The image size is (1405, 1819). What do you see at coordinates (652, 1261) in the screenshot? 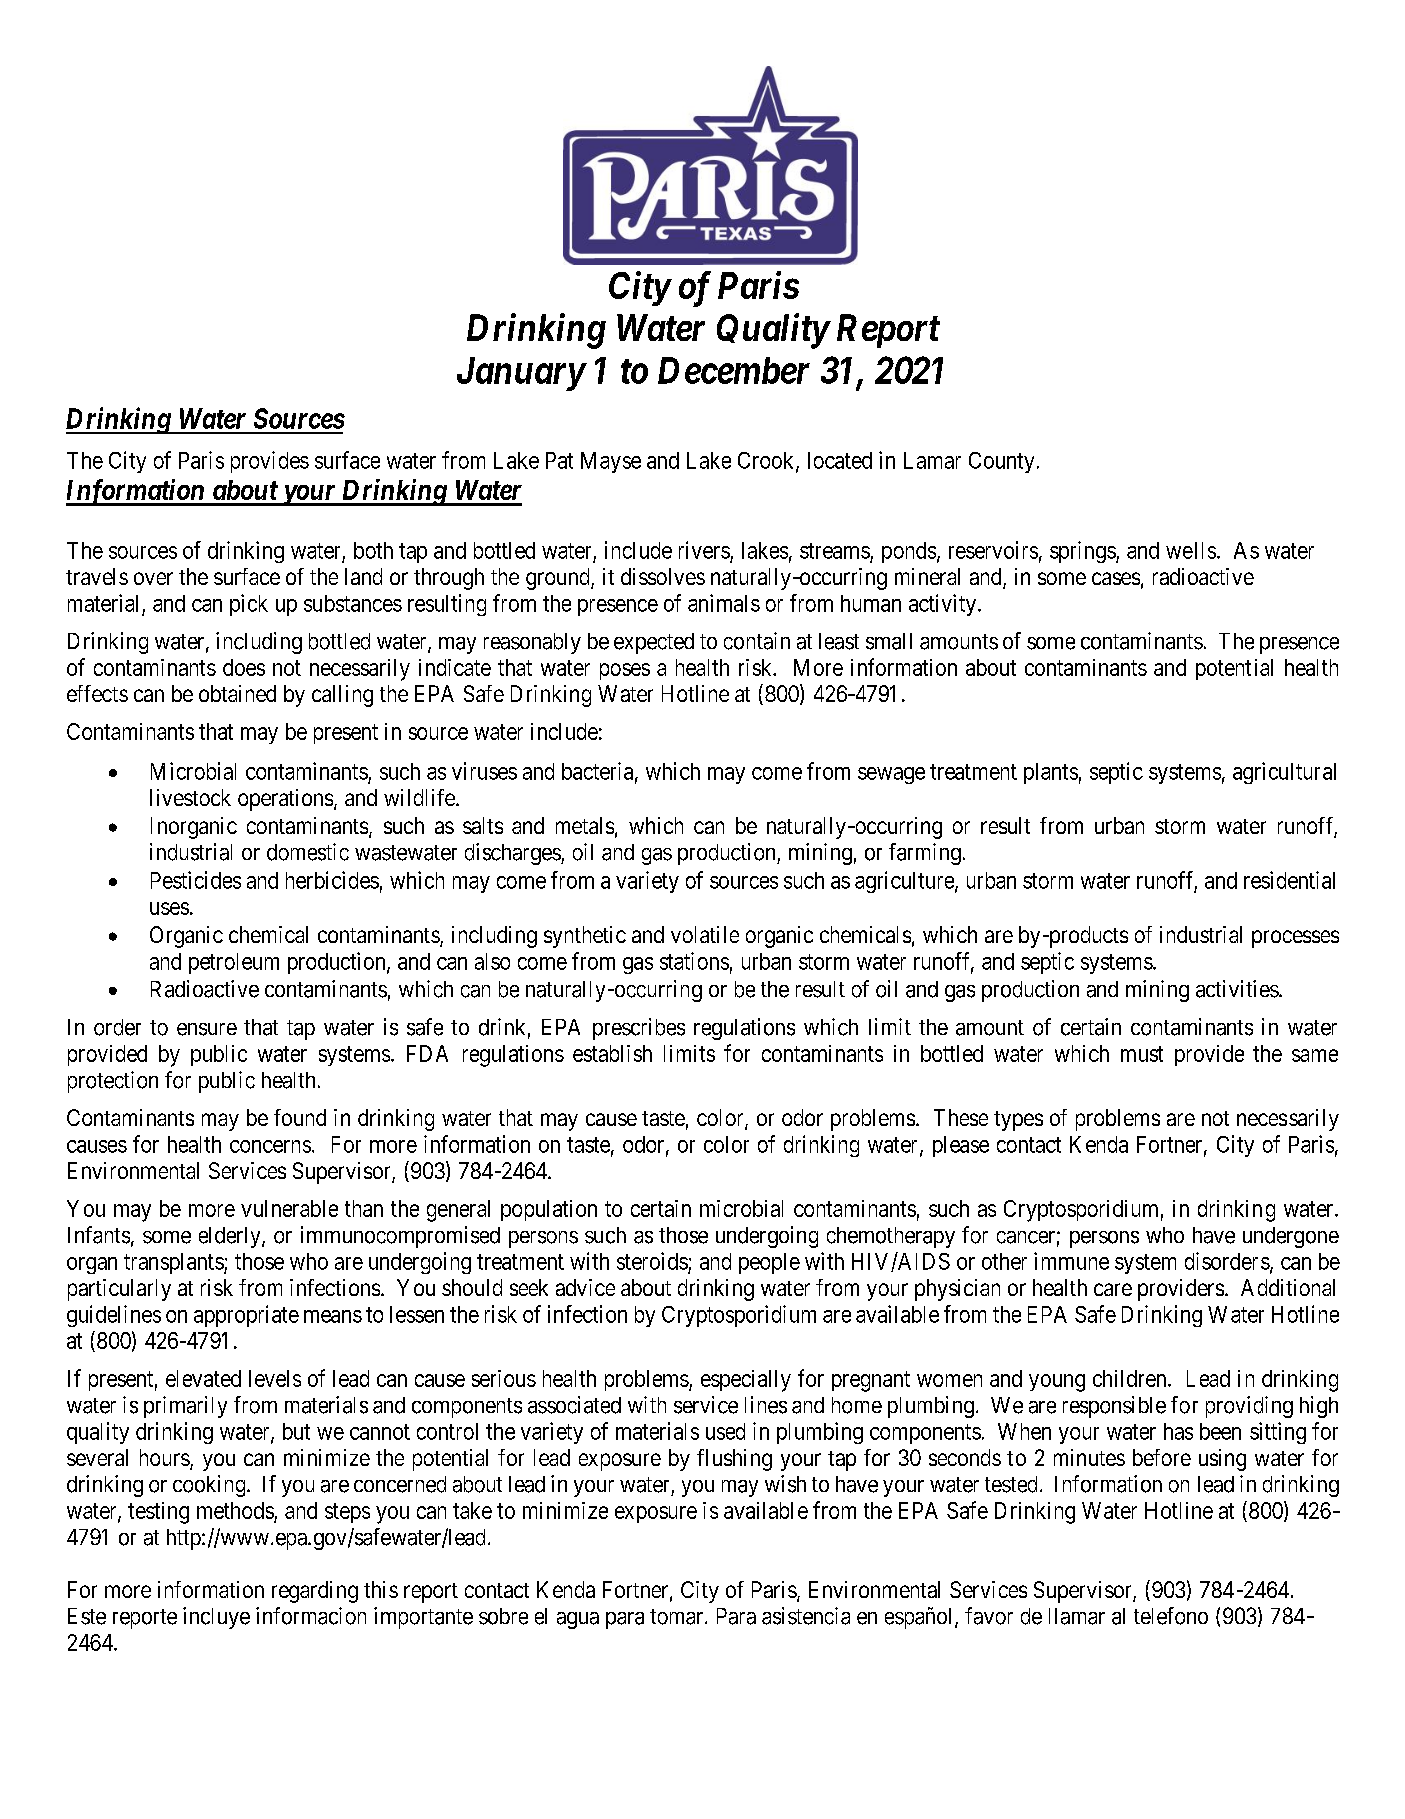
I see `steroids` at bounding box center [652, 1261].
